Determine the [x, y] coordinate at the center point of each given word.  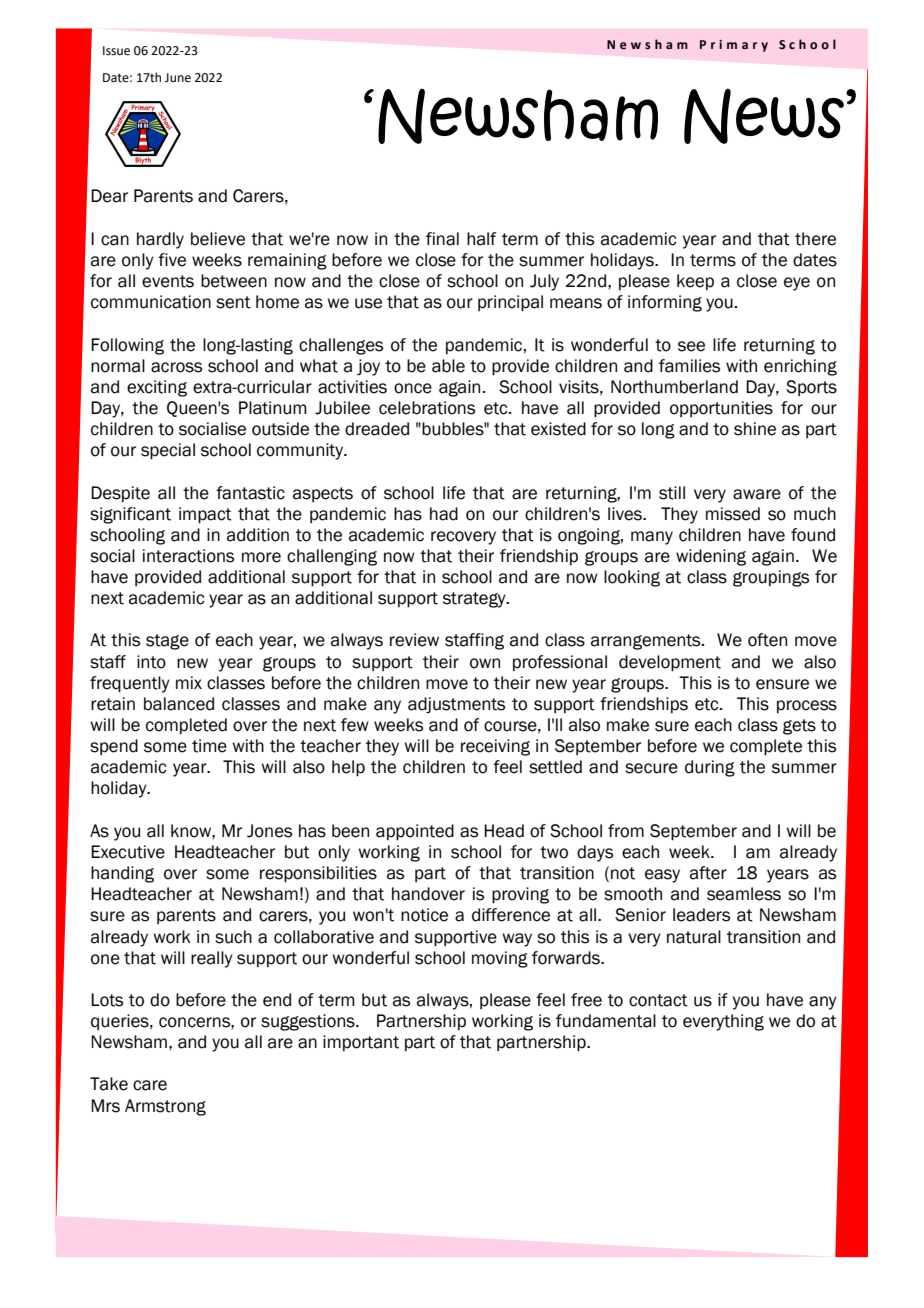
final [442, 239]
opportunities [721, 409]
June [178, 78]
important [361, 1043]
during [710, 768]
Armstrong [165, 1107]
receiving [495, 747]
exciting [157, 388]
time [209, 746]
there [815, 239]
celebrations [427, 408]
